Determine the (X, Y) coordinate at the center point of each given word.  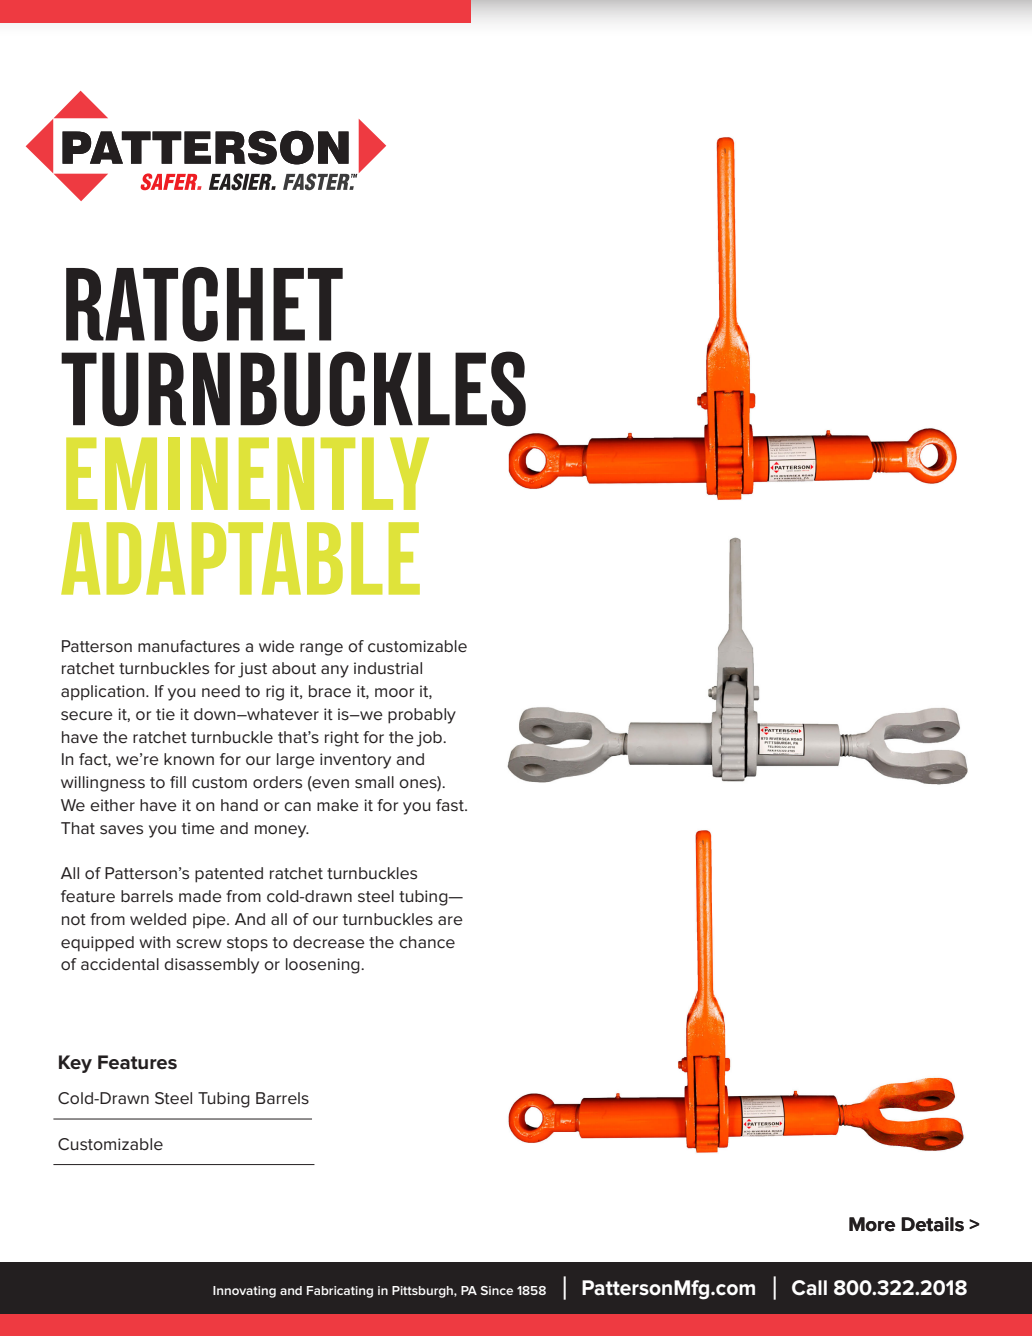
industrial (388, 668)
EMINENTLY (247, 473)
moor (394, 692)
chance (427, 942)
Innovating (244, 1292)
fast (451, 805)
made (200, 896)
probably (422, 716)
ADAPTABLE (240, 558)
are (450, 920)
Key (75, 1064)
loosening (324, 966)
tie (165, 714)
